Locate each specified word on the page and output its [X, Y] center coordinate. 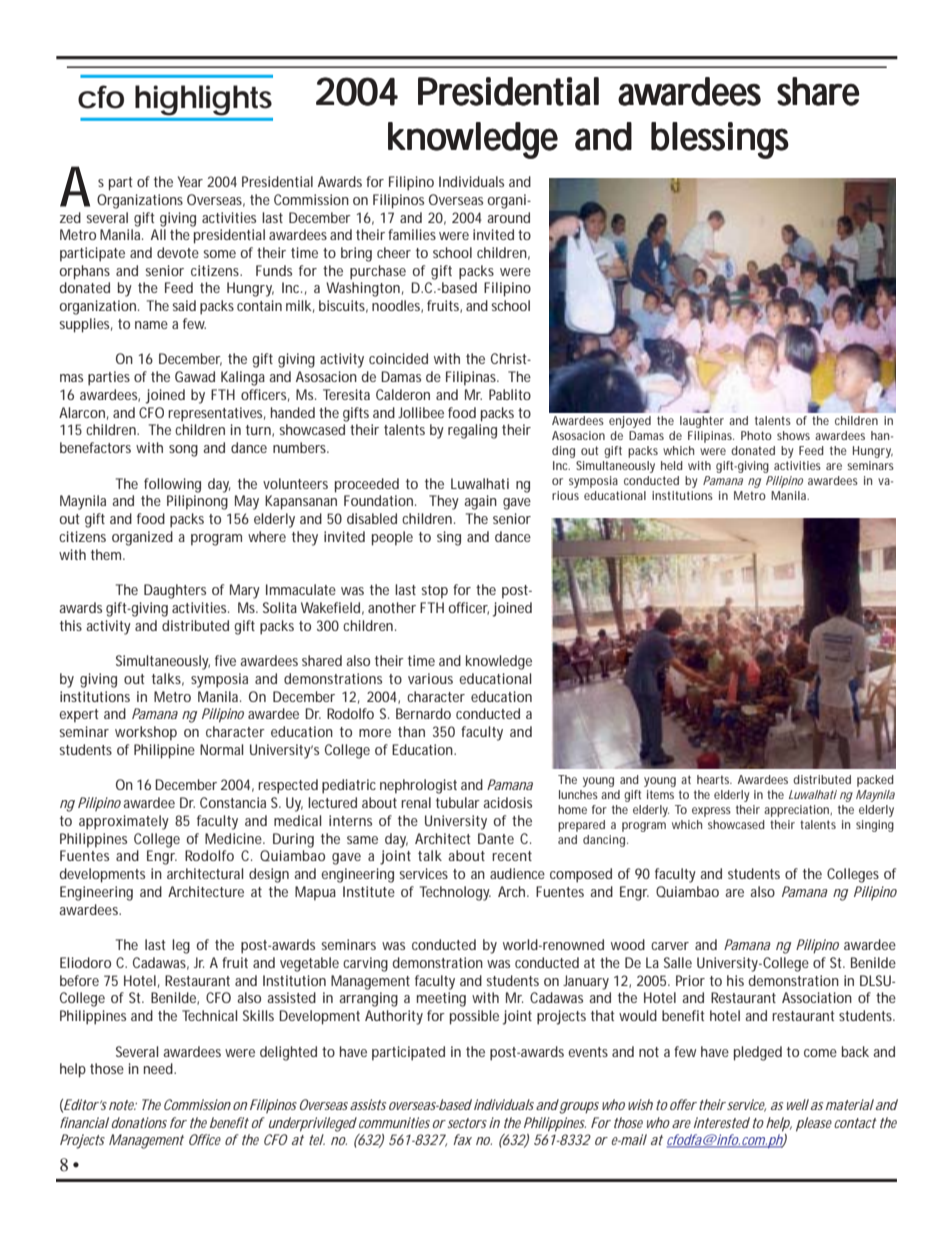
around [508, 217]
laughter [702, 422]
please [814, 1124]
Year [190, 181]
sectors [466, 1123]
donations [139, 1122]
